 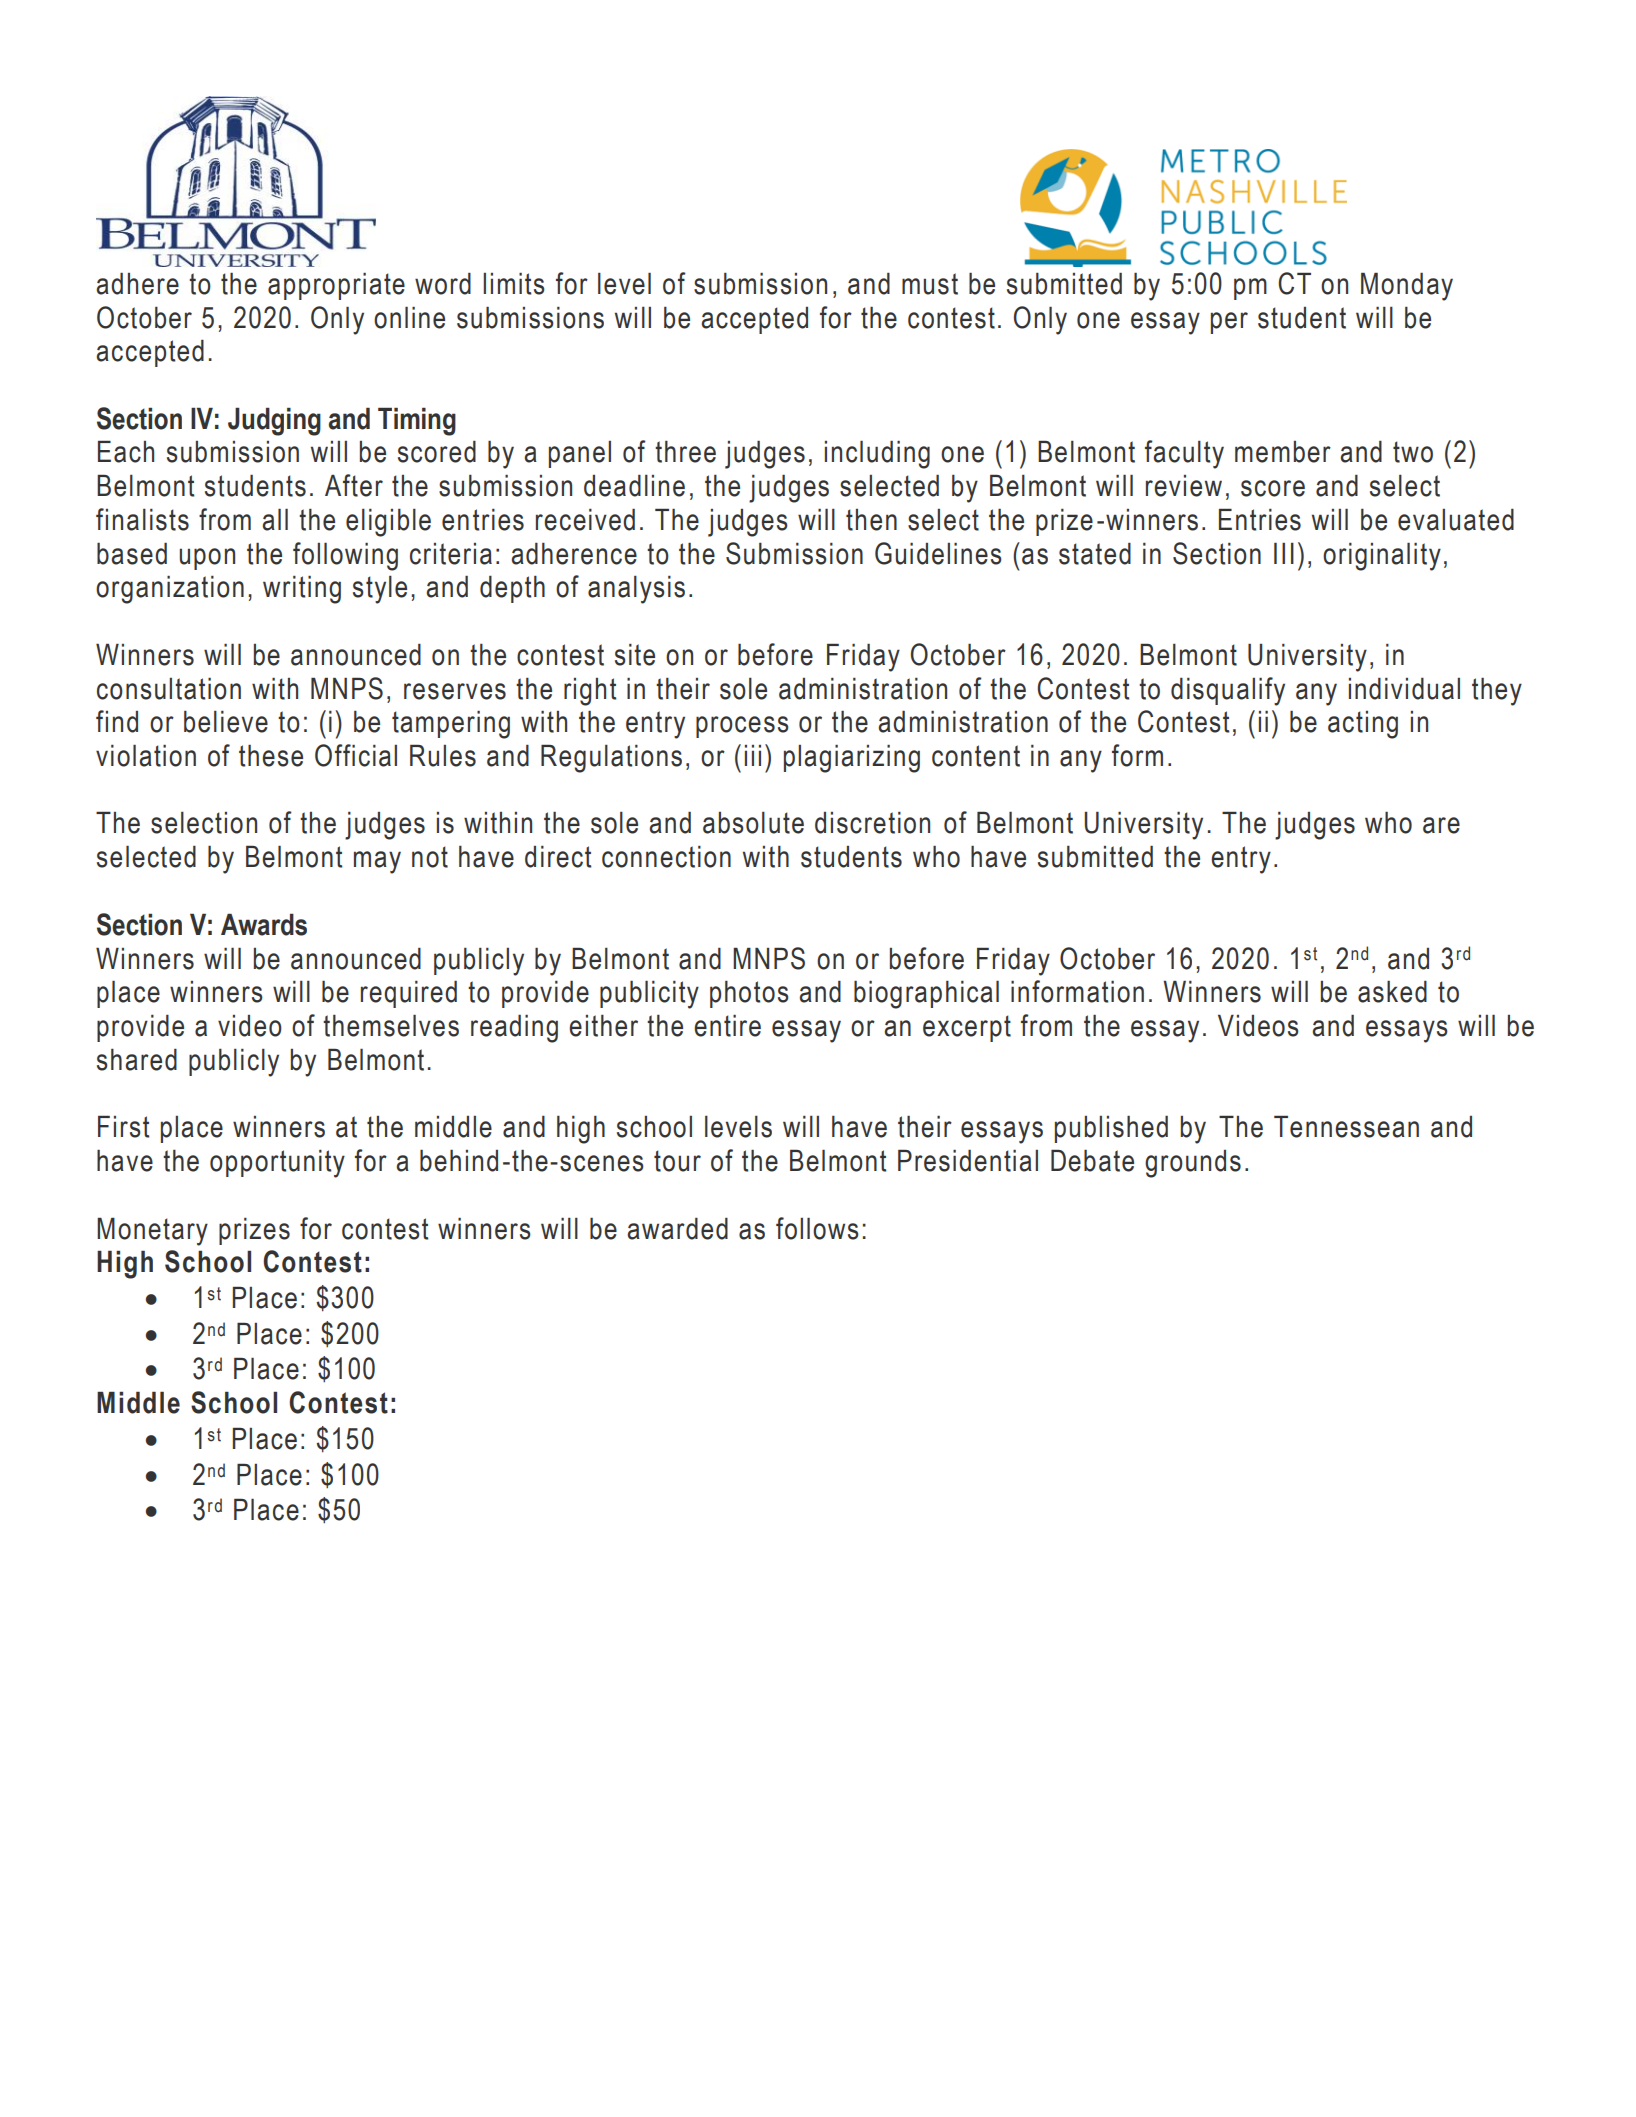 I want to click on originality, so click(x=1382, y=557).
